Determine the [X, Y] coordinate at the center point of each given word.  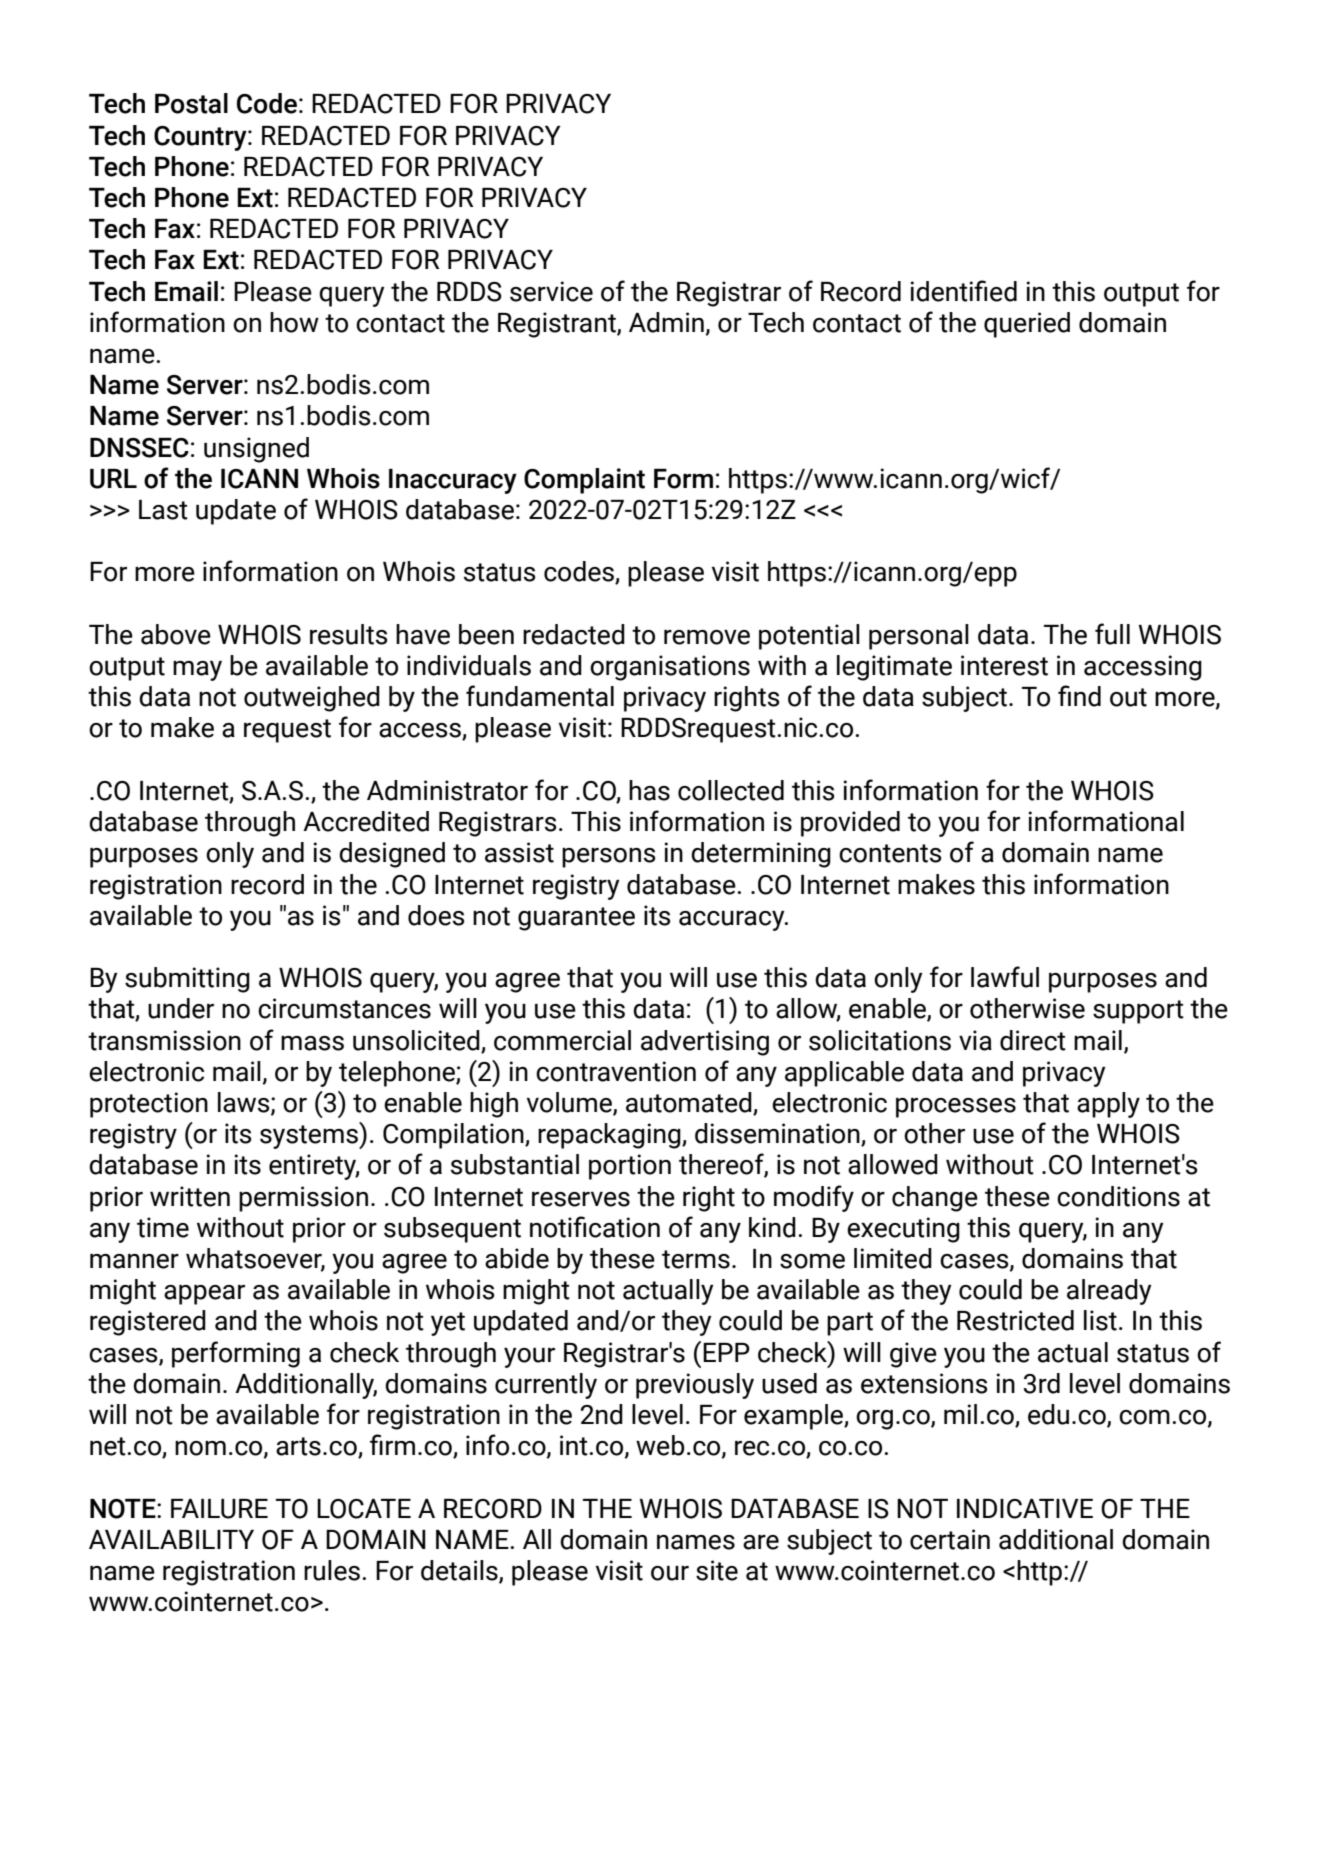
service [551, 291]
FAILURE [219, 1509]
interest [1004, 665]
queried [1027, 325]
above [176, 634]
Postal [191, 103]
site [717, 1570]
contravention [616, 1071]
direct [1033, 1040]
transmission [164, 1040]
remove [707, 637]
